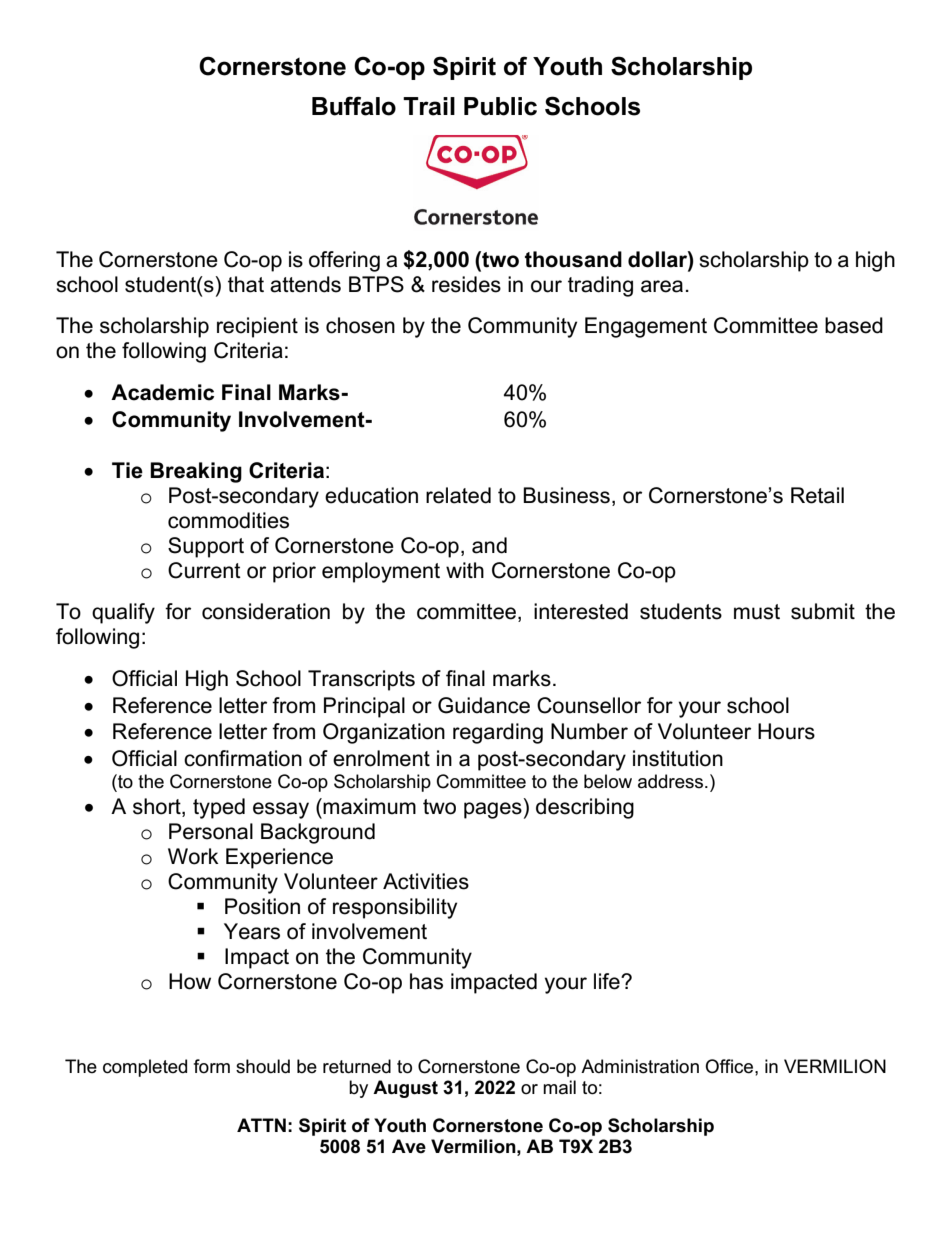 The height and width of the document is (1233, 952). Describe the element at coordinates (500, 106) in the document. I see `Public` at that location.
